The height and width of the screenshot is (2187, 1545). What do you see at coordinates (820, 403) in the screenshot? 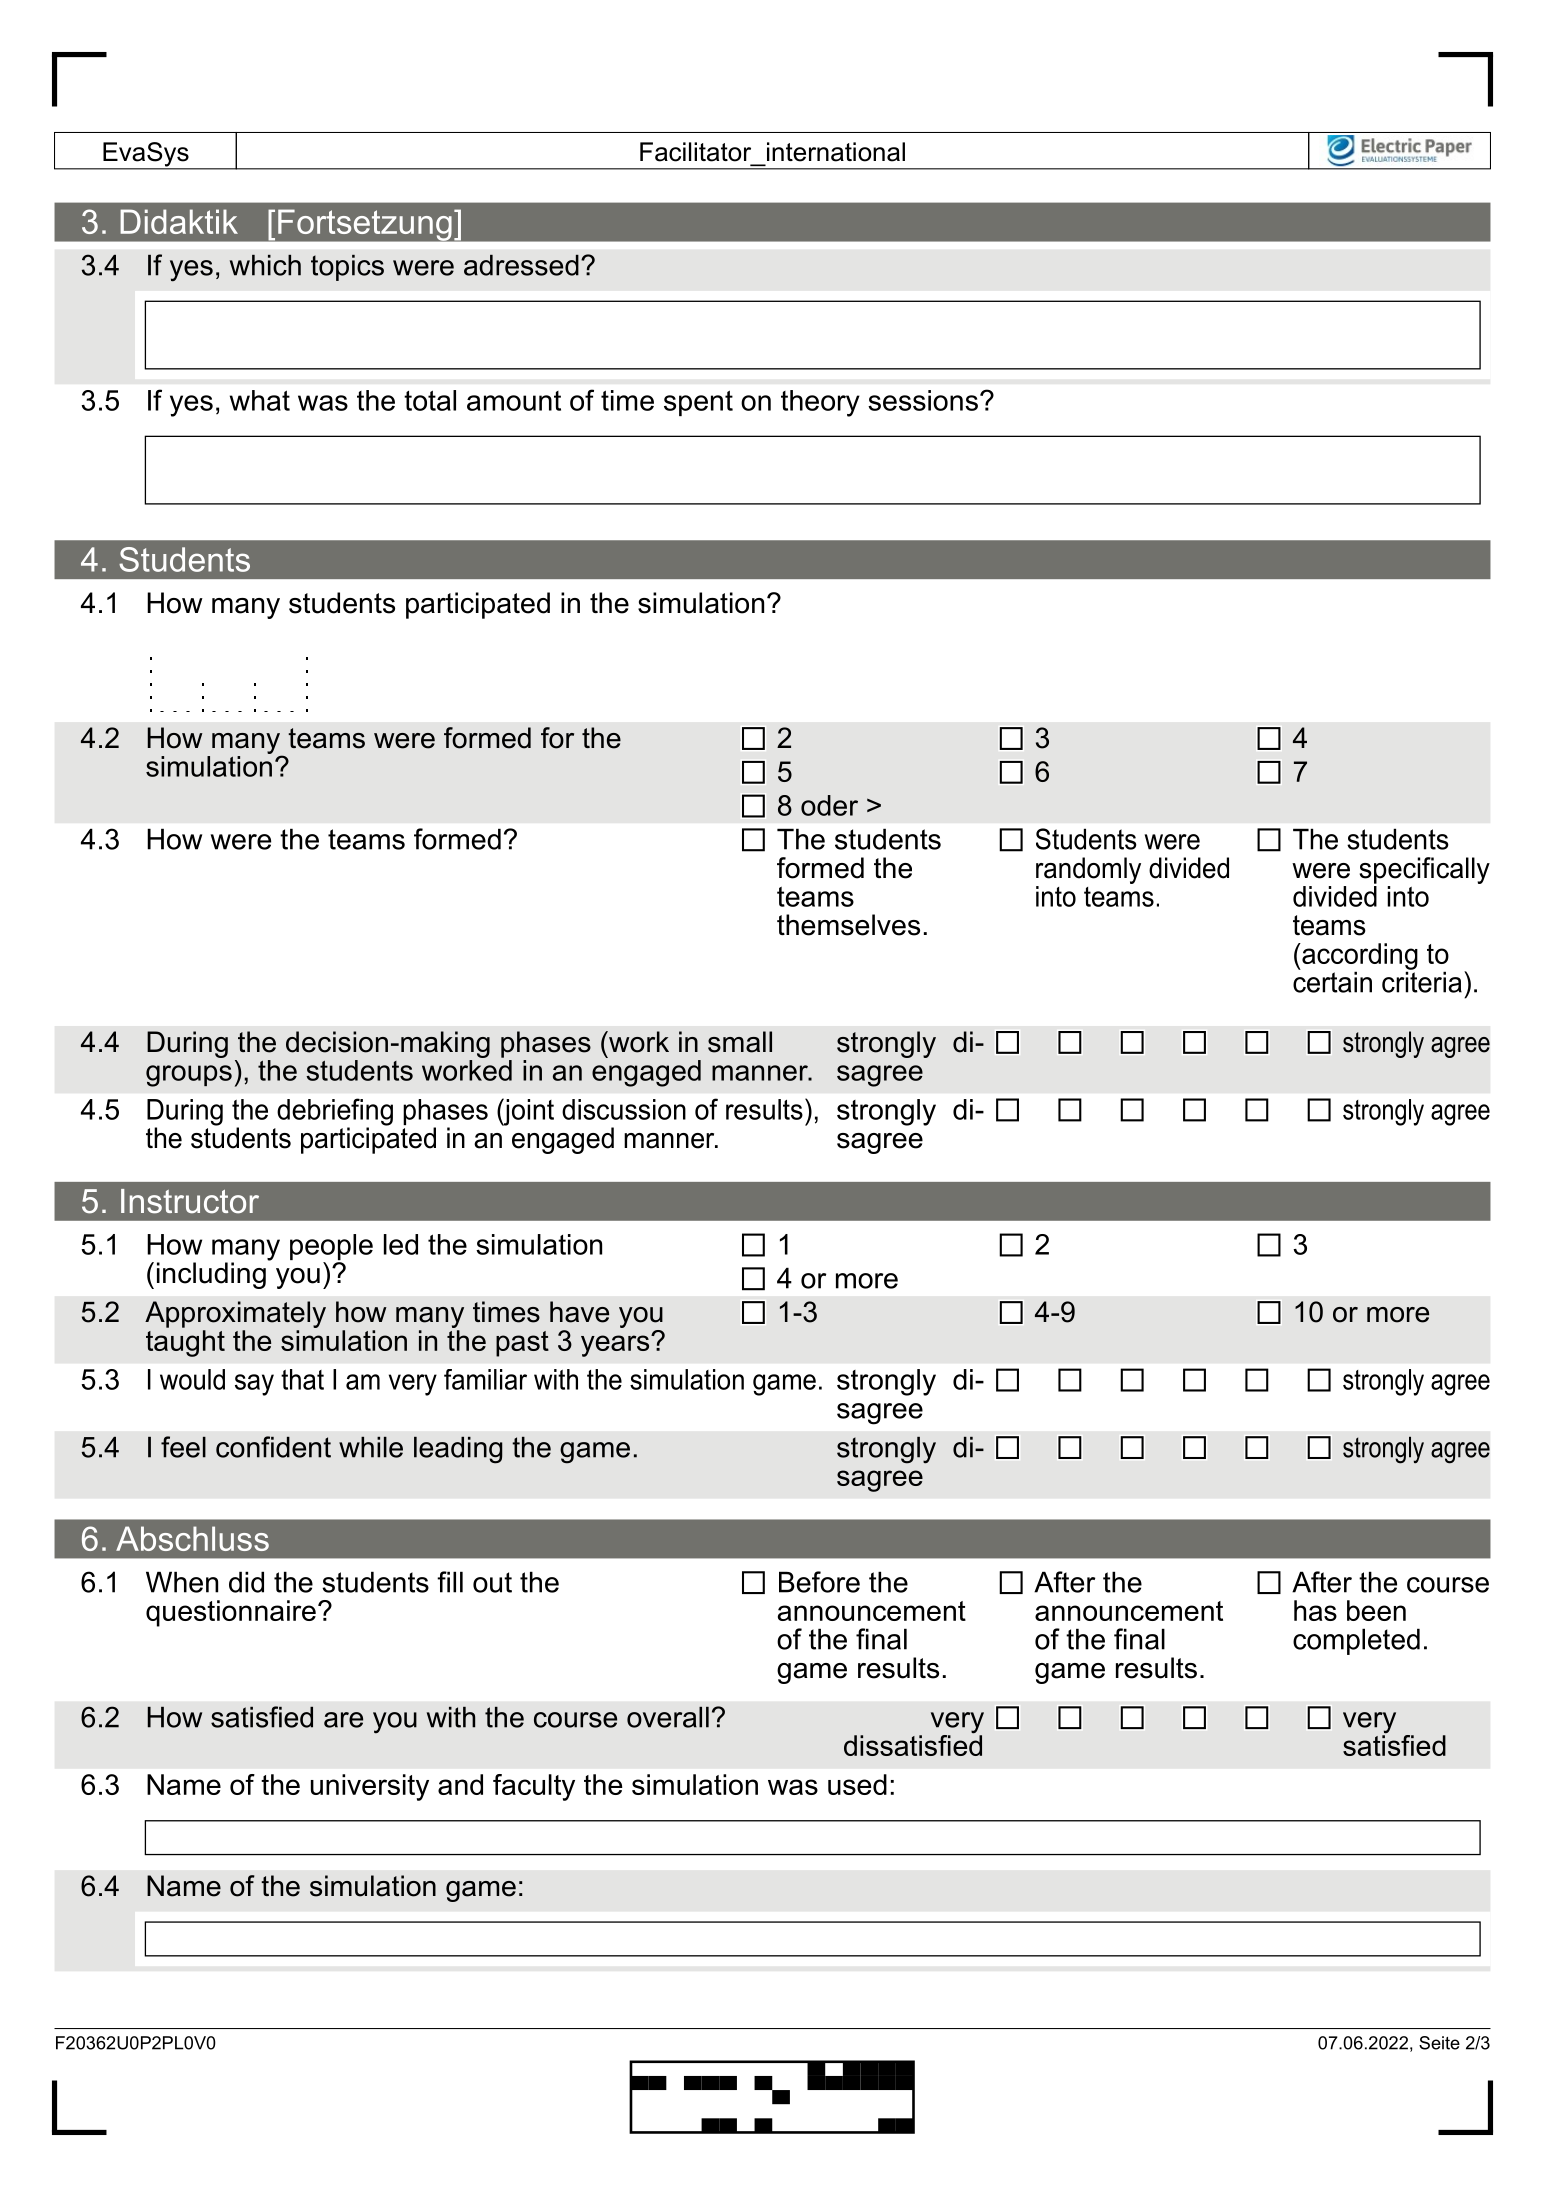
I see `theory` at bounding box center [820, 403].
